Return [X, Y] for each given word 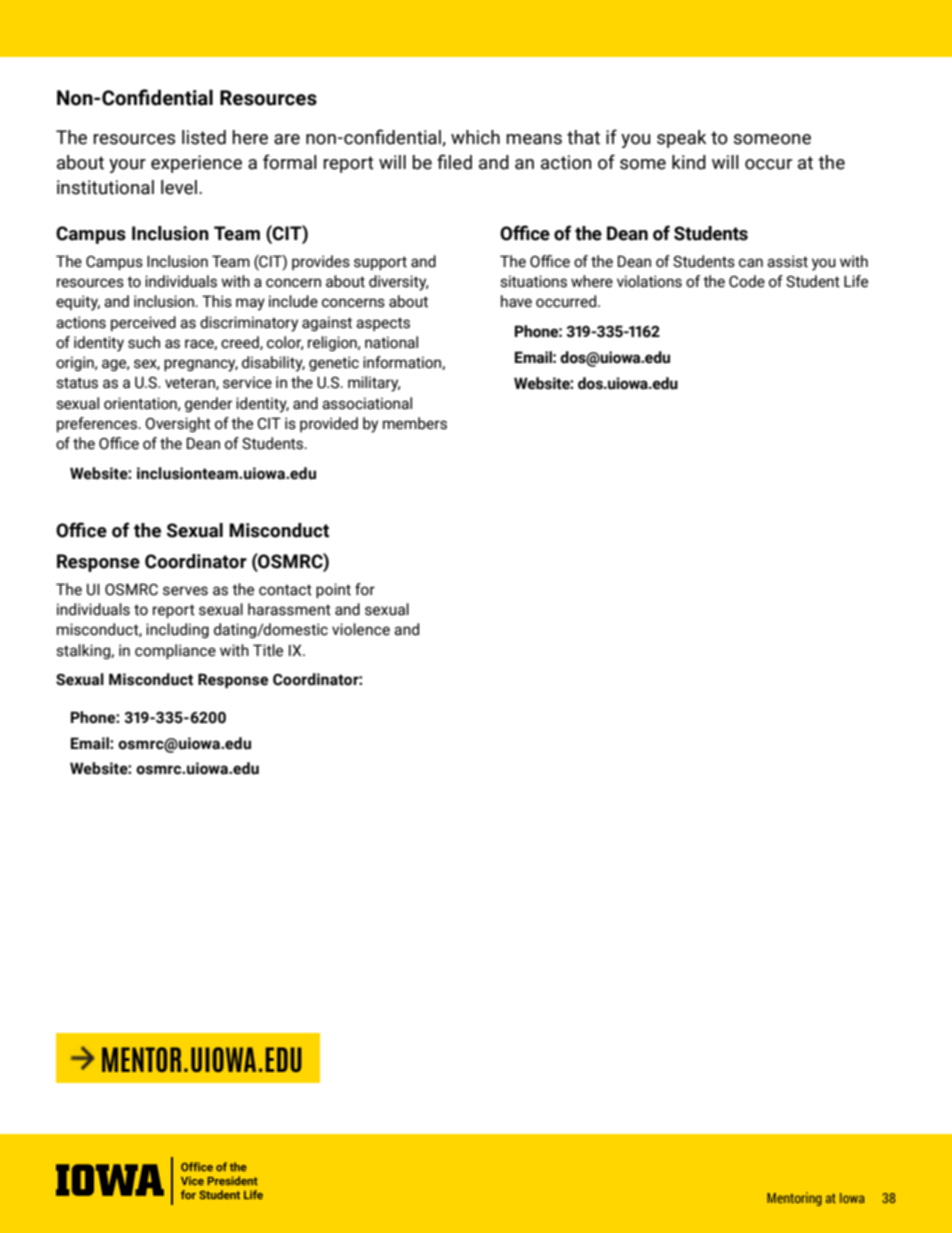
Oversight [178, 424]
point [333, 590]
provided [329, 424]
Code [747, 281]
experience [196, 164]
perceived [143, 323]
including [177, 630]
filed [454, 162]
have [516, 301]
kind [689, 162]
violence [361, 629]
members [415, 423]
